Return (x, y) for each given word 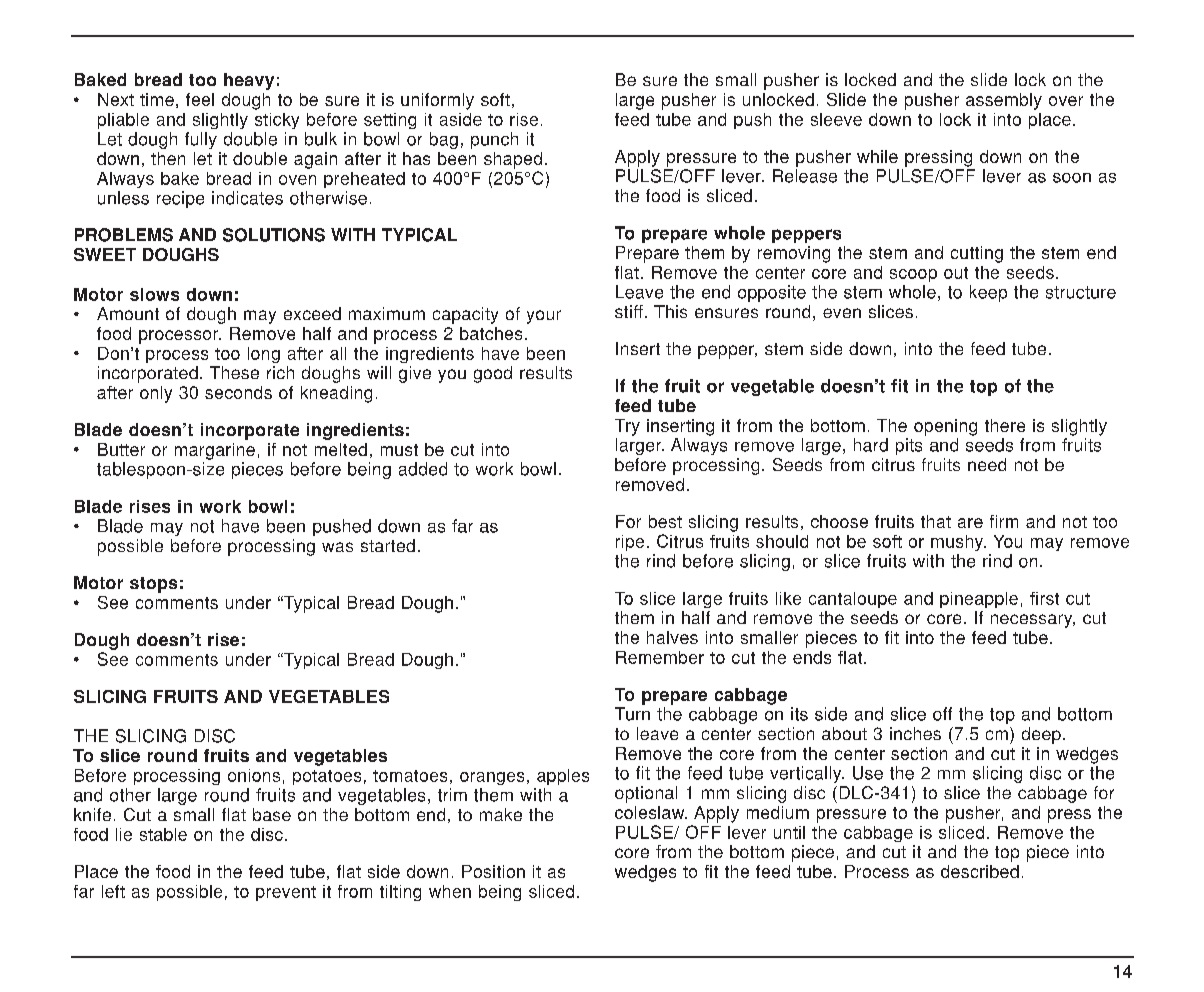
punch (494, 140)
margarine (215, 451)
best (665, 521)
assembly (1004, 101)
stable (163, 834)
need (987, 464)
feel (200, 99)
